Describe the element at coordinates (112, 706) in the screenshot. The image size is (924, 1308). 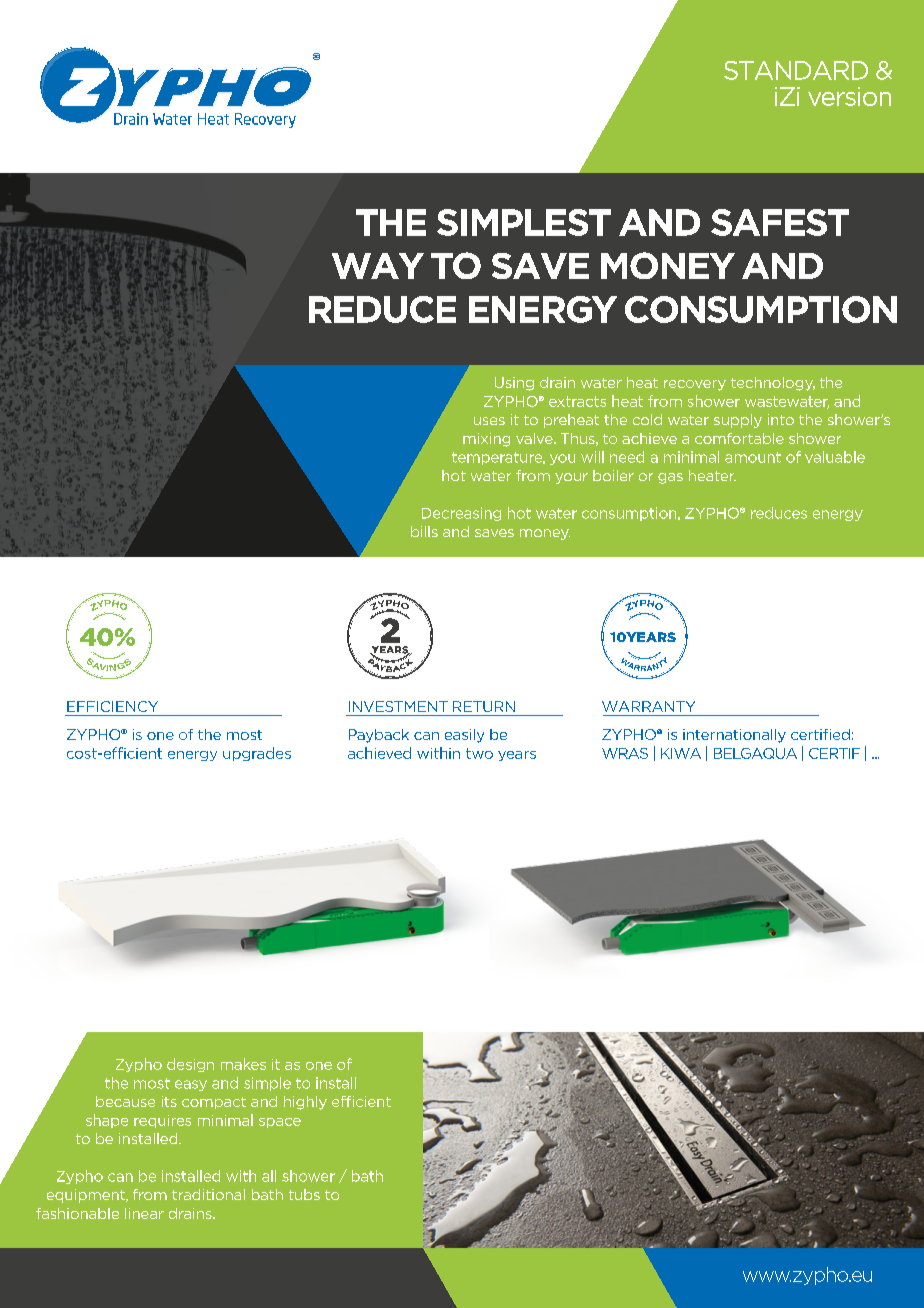
I see `EFFICIENCY` at that location.
